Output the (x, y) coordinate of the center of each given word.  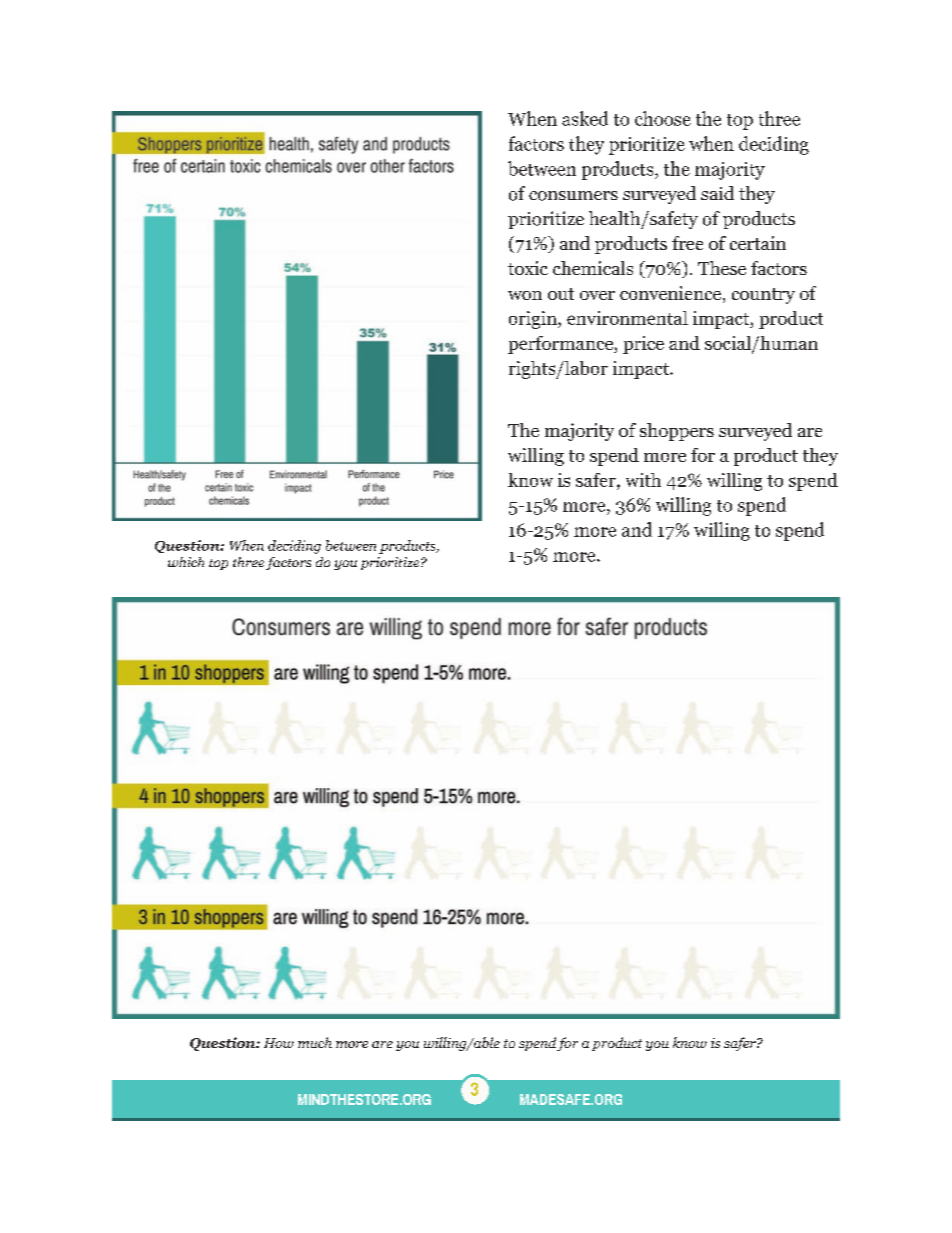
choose (663, 118)
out (561, 294)
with (643, 480)
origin (534, 320)
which (186, 562)
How (279, 1043)
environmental (627, 318)
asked (585, 118)
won (525, 295)
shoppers (677, 432)
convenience (672, 294)
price (643, 345)
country (763, 296)
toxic (528, 268)
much (315, 1042)
